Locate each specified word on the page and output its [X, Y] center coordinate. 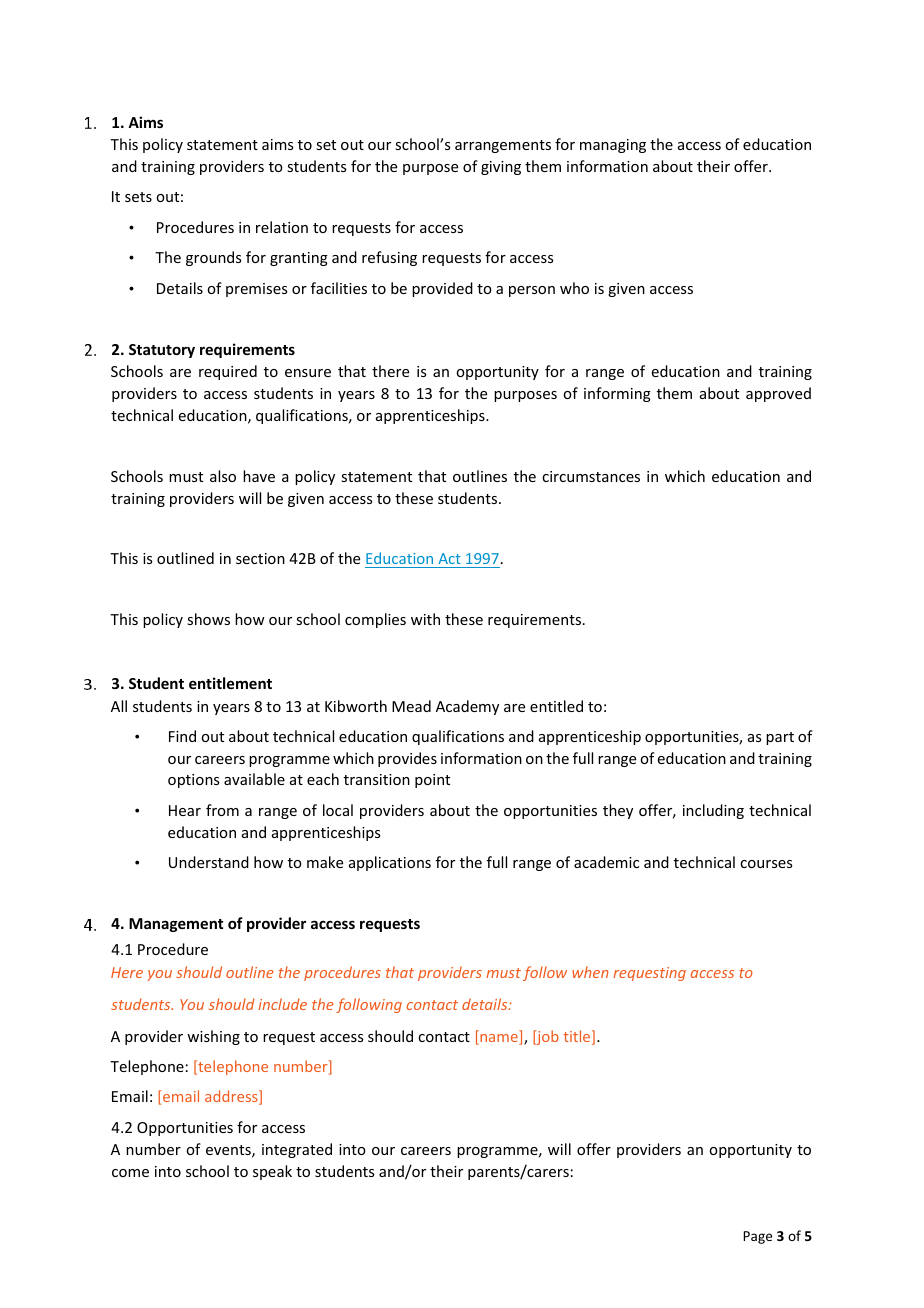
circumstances [591, 476]
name [499, 1039]
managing [613, 146]
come [130, 1173]
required [228, 372]
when [590, 972]
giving [501, 168]
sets [138, 197]
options [193, 781]
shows [208, 619]
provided [442, 289]
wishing [213, 1037]
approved [778, 394]
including [713, 811]
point [432, 781]
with [425, 619]
